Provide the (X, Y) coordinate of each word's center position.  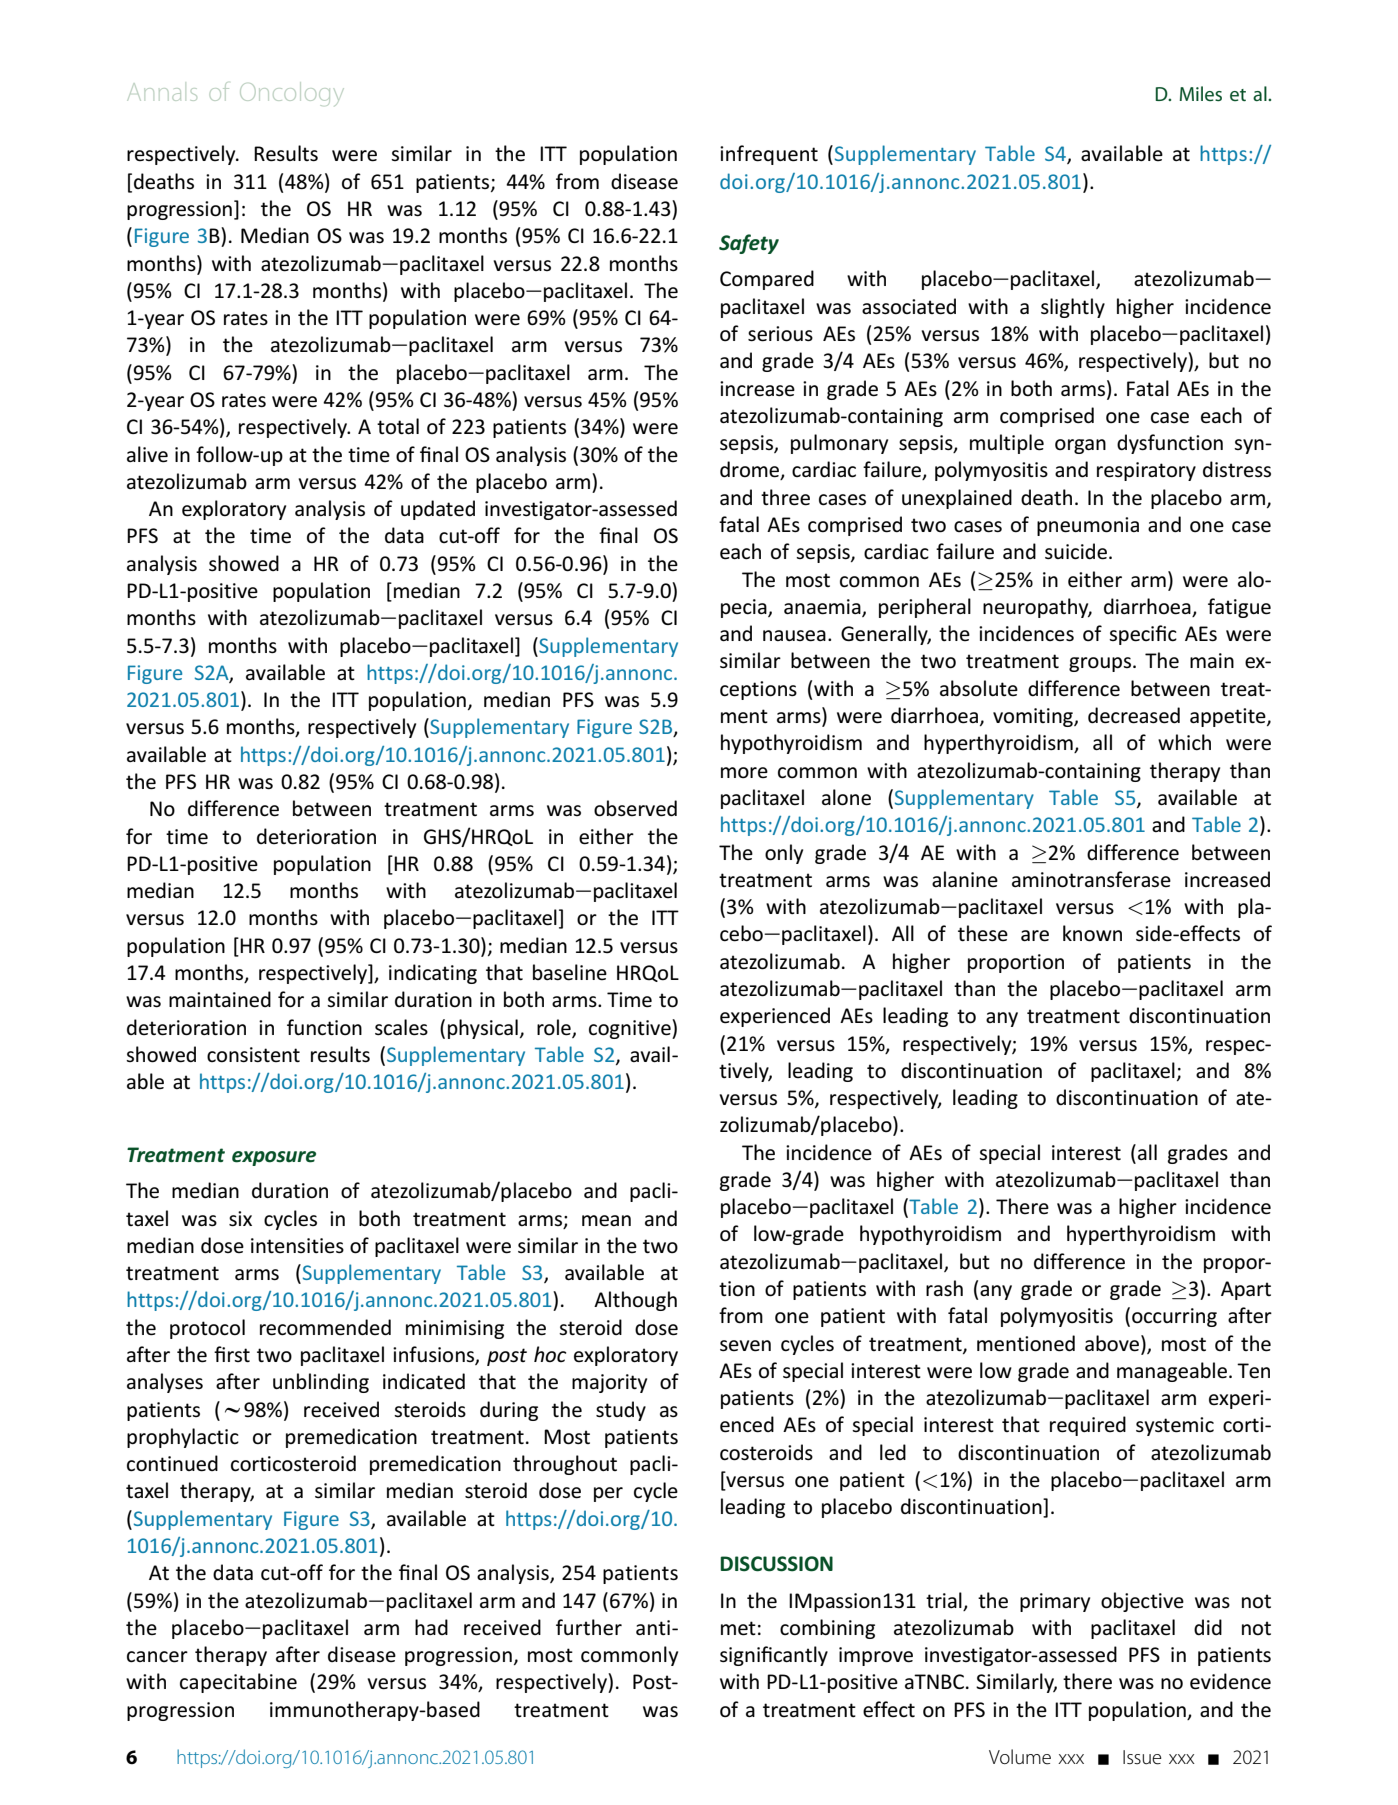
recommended (325, 1327)
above (1113, 1343)
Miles (1200, 93)
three (785, 497)
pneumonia (1088, 526)
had (431, 1627)
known (1092, 933)
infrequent (769, 155)
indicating (433, 974)
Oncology (292, 94)
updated (438, 510)
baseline (570, 972)
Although (635, 1301)
